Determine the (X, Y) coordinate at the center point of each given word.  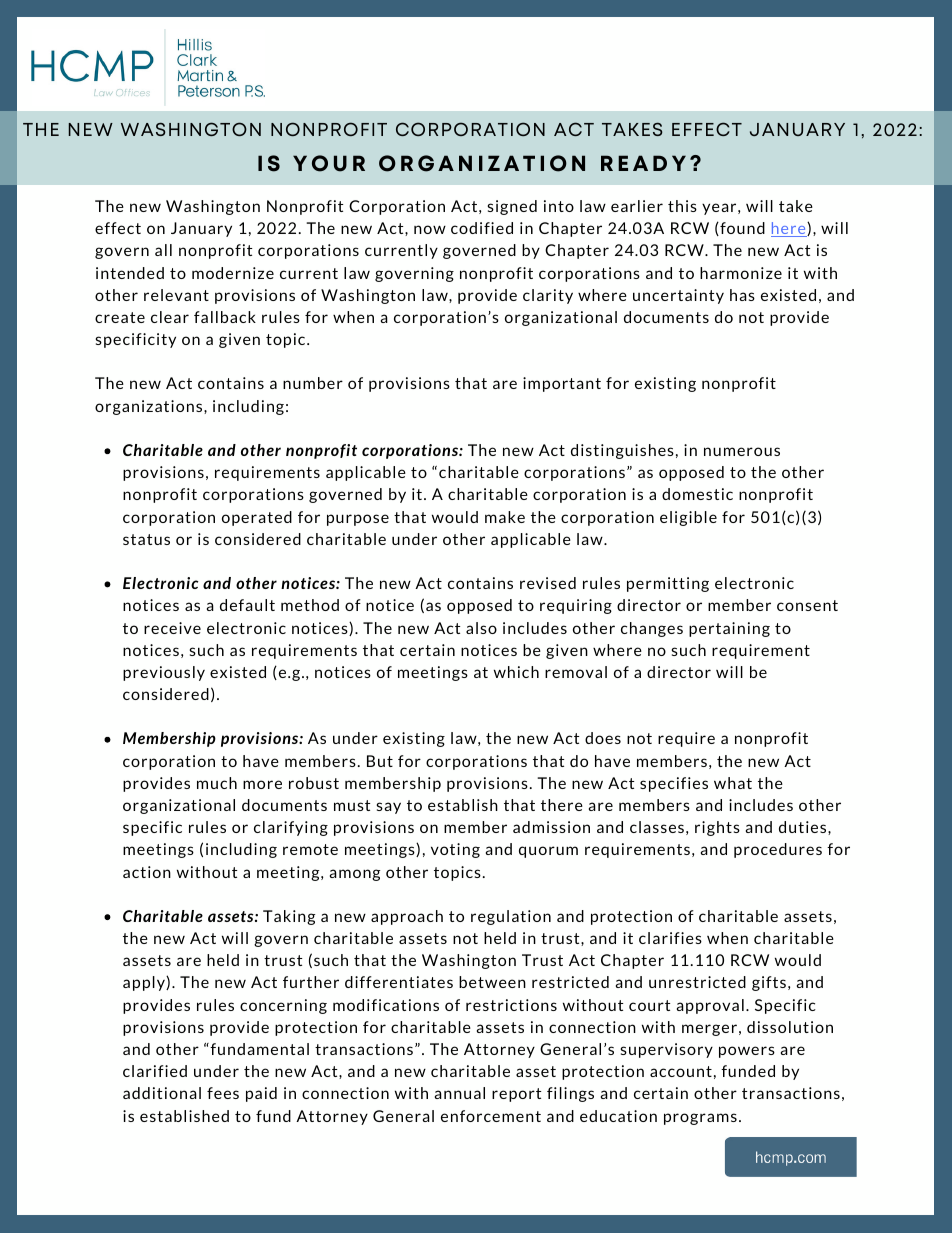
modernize (233, 273)
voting (455, 850)
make (505, 517)
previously (164, 673)
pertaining (729, 629)
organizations (150, 407)
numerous (742, 451)
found (741, 229)
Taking (289, 917)
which (516, 672)
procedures (778, 850)
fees (223, 1093)
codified (482, 228)
